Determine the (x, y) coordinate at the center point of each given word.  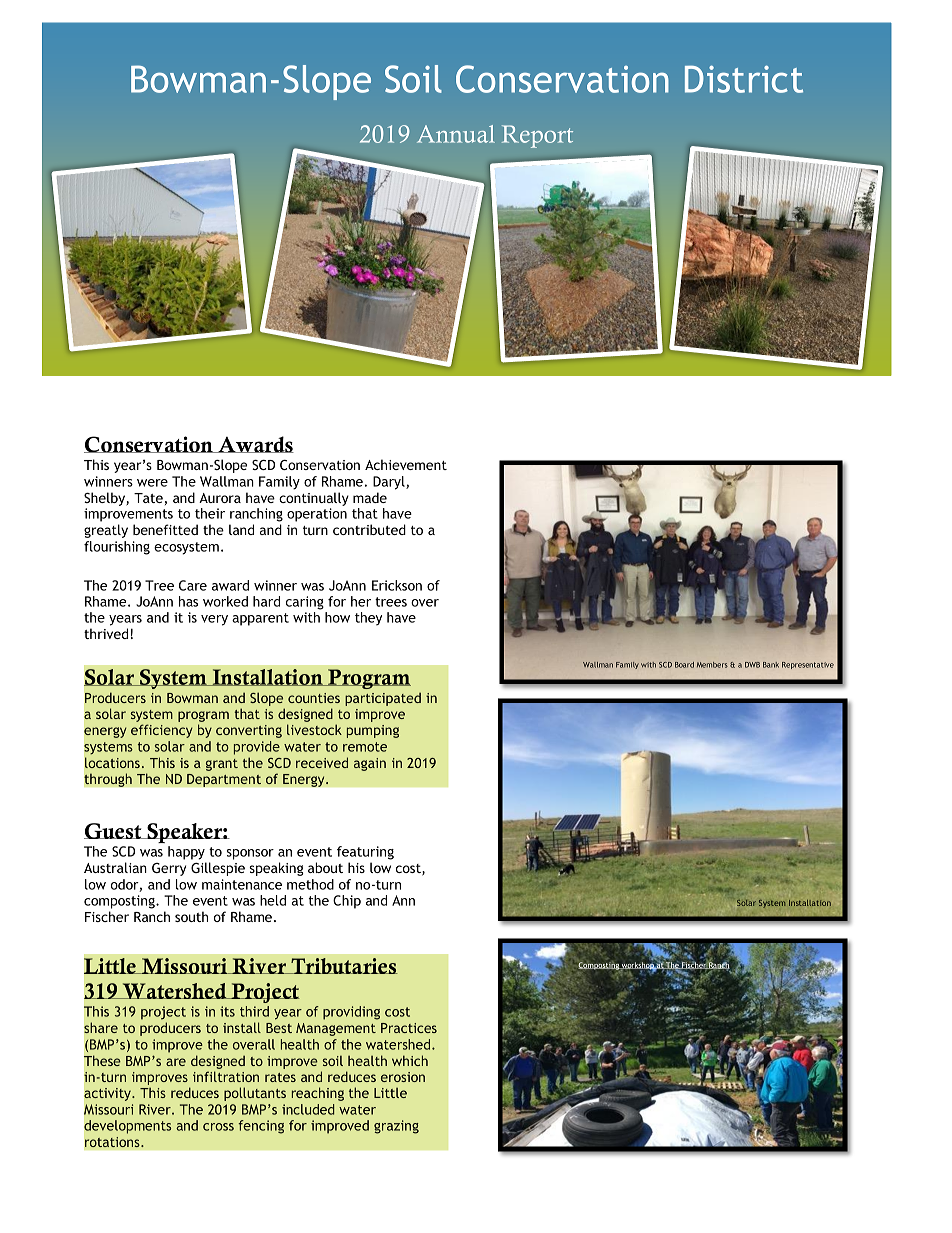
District (744, 79)
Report (537, 136)
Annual (456, 134)
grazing (396, 1127)
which (410, 1060)
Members (712, 665)
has (188, 601)
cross (218, 1127)
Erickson (397, 585)
